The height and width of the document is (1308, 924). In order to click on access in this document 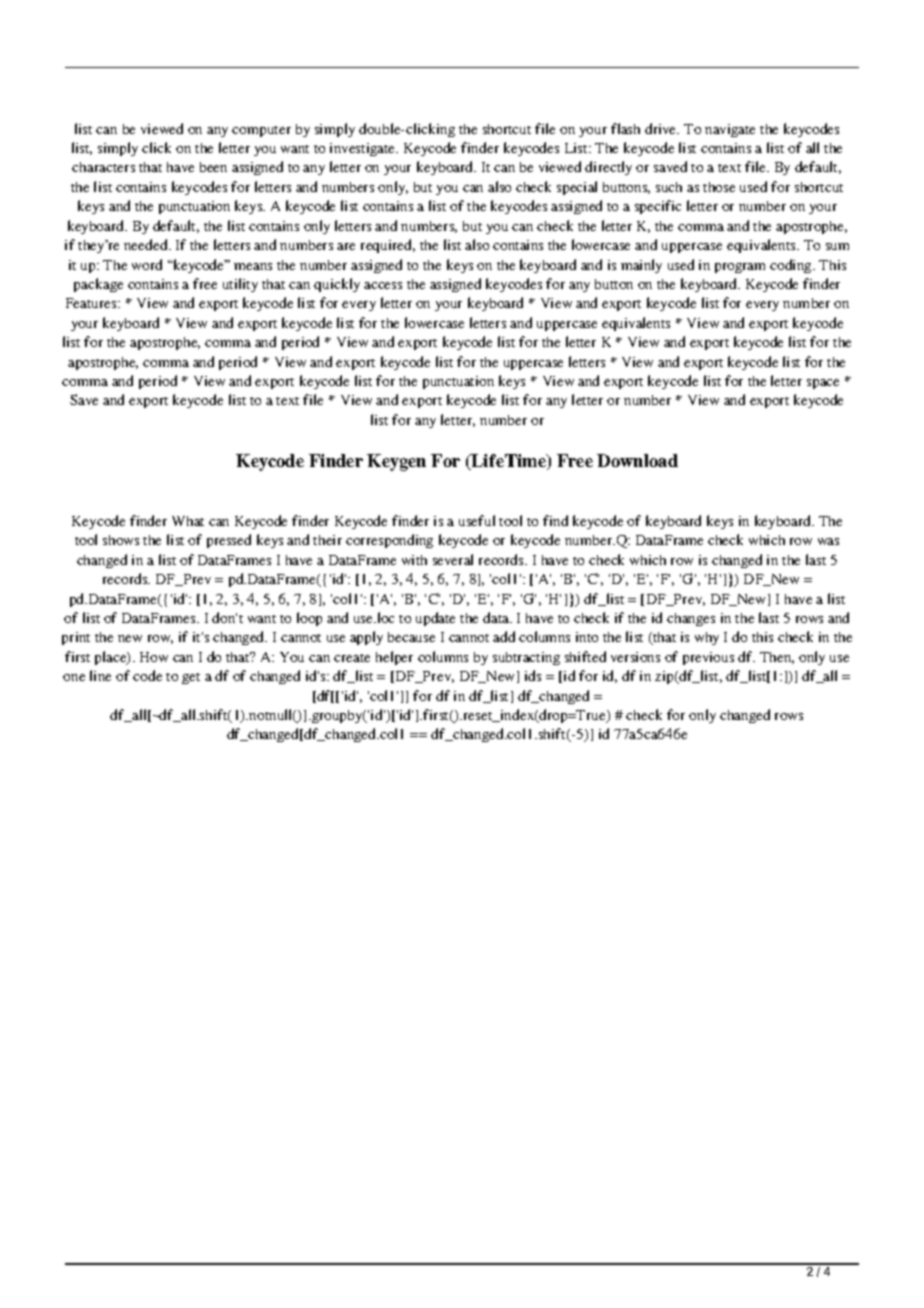, I will do `click(383, 285)`.
